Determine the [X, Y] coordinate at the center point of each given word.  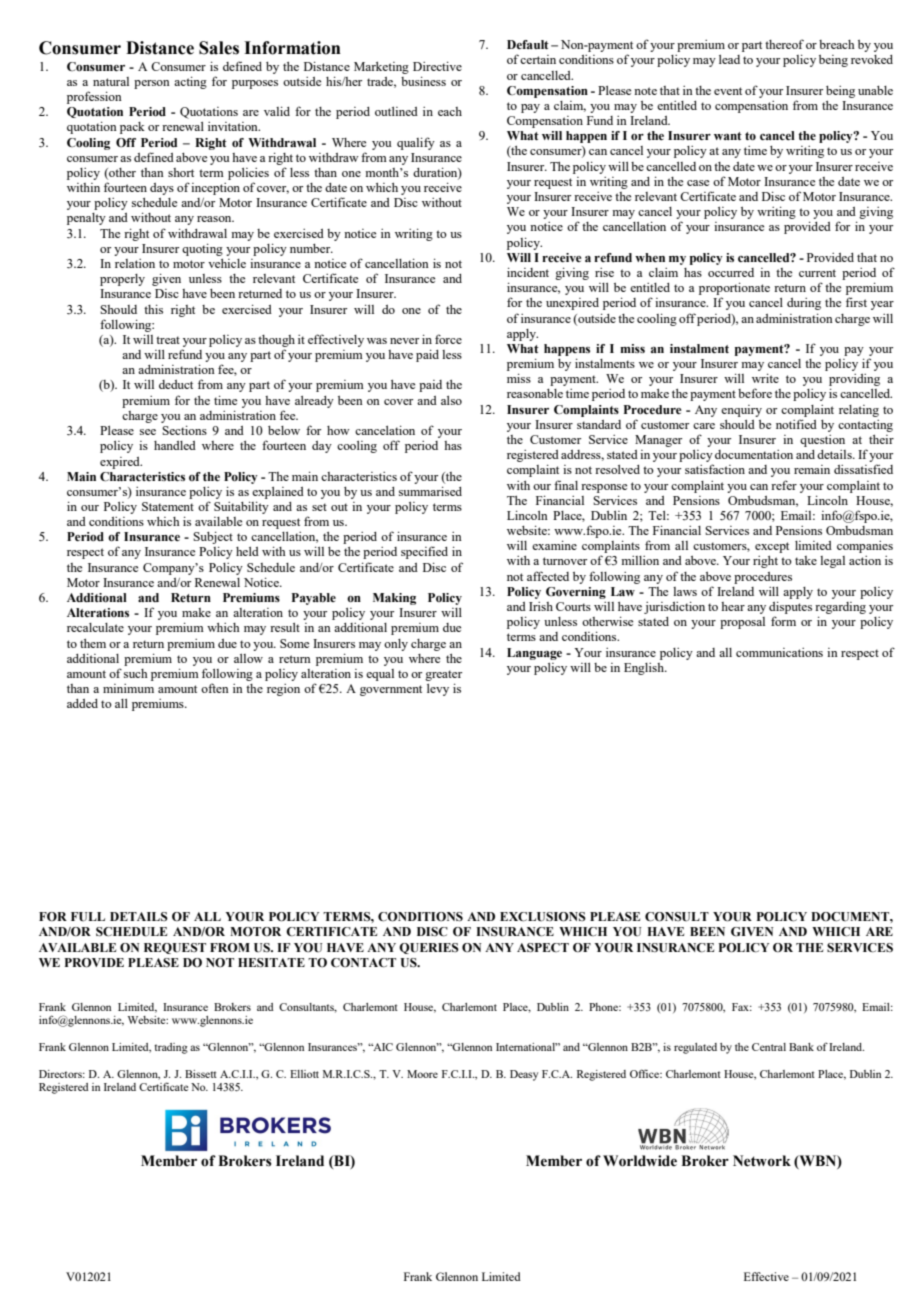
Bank [801, 1047]
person [152, 84]
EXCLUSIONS [543, 917]
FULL [88, 916]
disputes [790, 607]
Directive [437, 66]
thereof [784, 44]
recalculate [95, 627]
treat [168, 340]
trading [171, 1048]
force [448, 339]
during [804, 304]
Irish [541, 606]
